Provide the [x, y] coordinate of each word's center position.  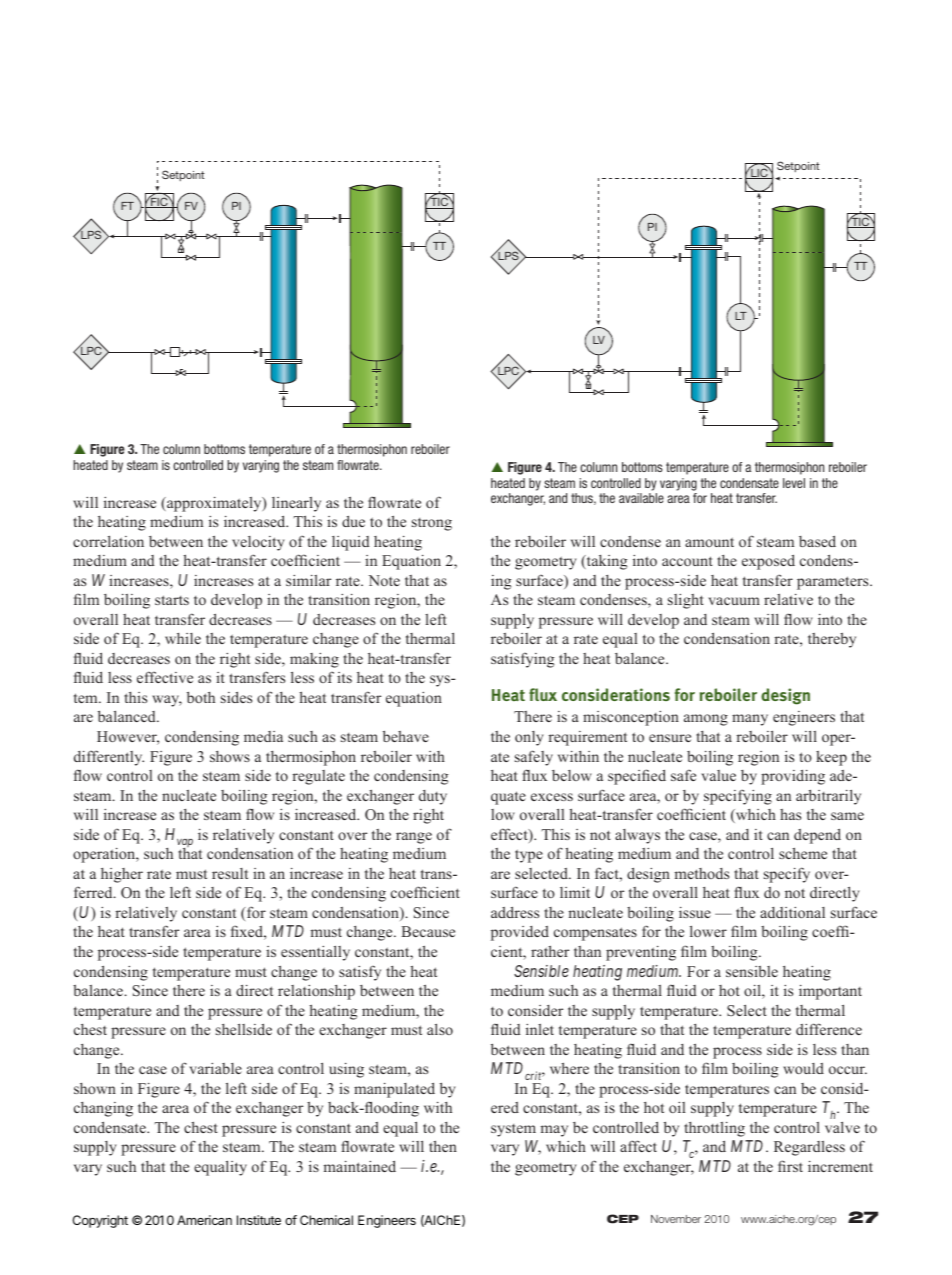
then [443, 1146]
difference [829, 1029]
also [440, 1029]
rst [795, 1167]
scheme [803, 853]
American [204, 1220]
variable [215, 1068]
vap [185, 844]
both [201, 697]
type [529, 856]
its [344, 677]
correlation [108, 541]
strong [432, 524]
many [750, 720]
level [794, 483]
